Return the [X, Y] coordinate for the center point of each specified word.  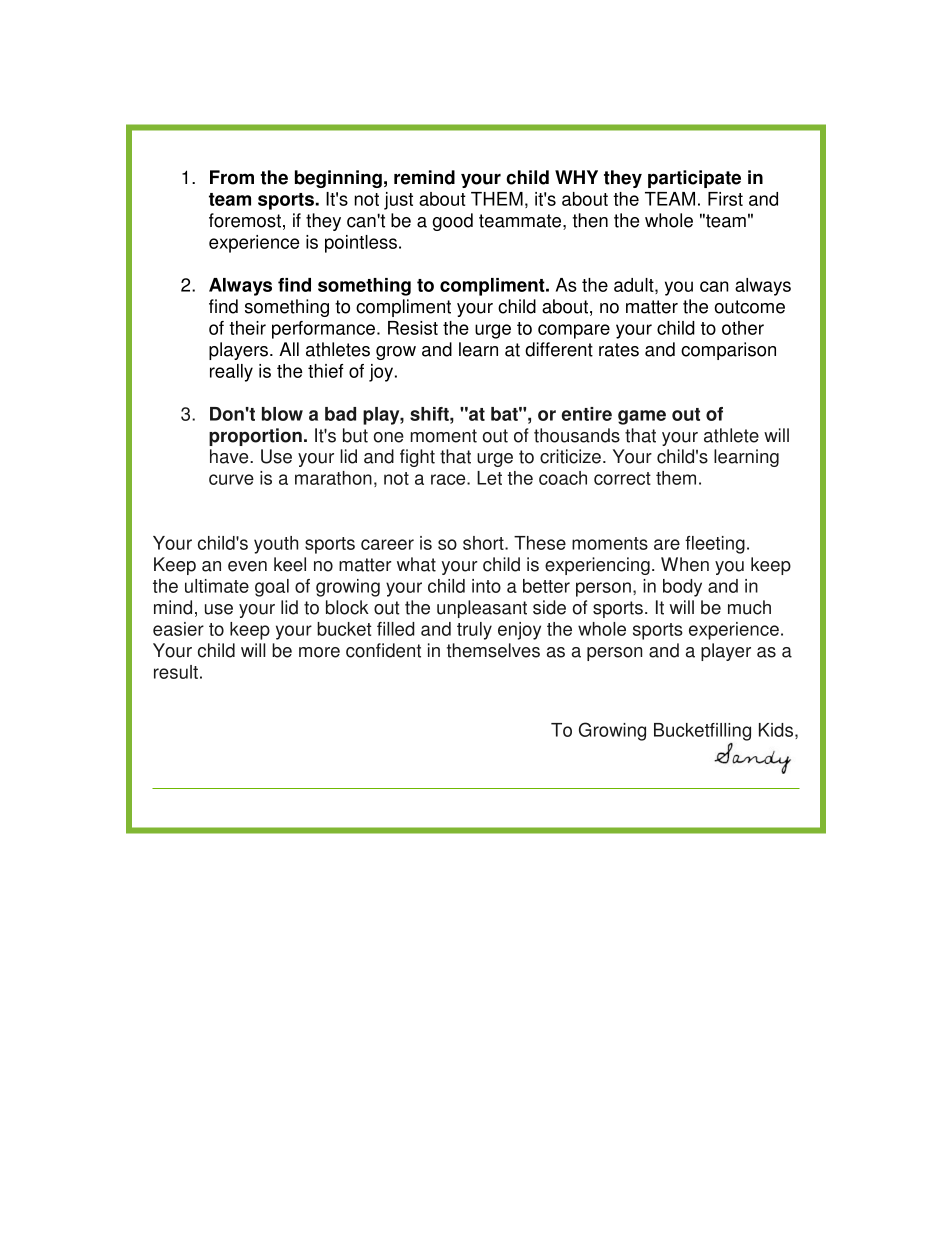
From [232, 177]
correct [622, 478]
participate [694, 179]
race [449, 479]
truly [474, 631]
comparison [728, 351]
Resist [413, 328]
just [398, 201]
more [319, 652]
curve [231, 479]
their [247, 328]
